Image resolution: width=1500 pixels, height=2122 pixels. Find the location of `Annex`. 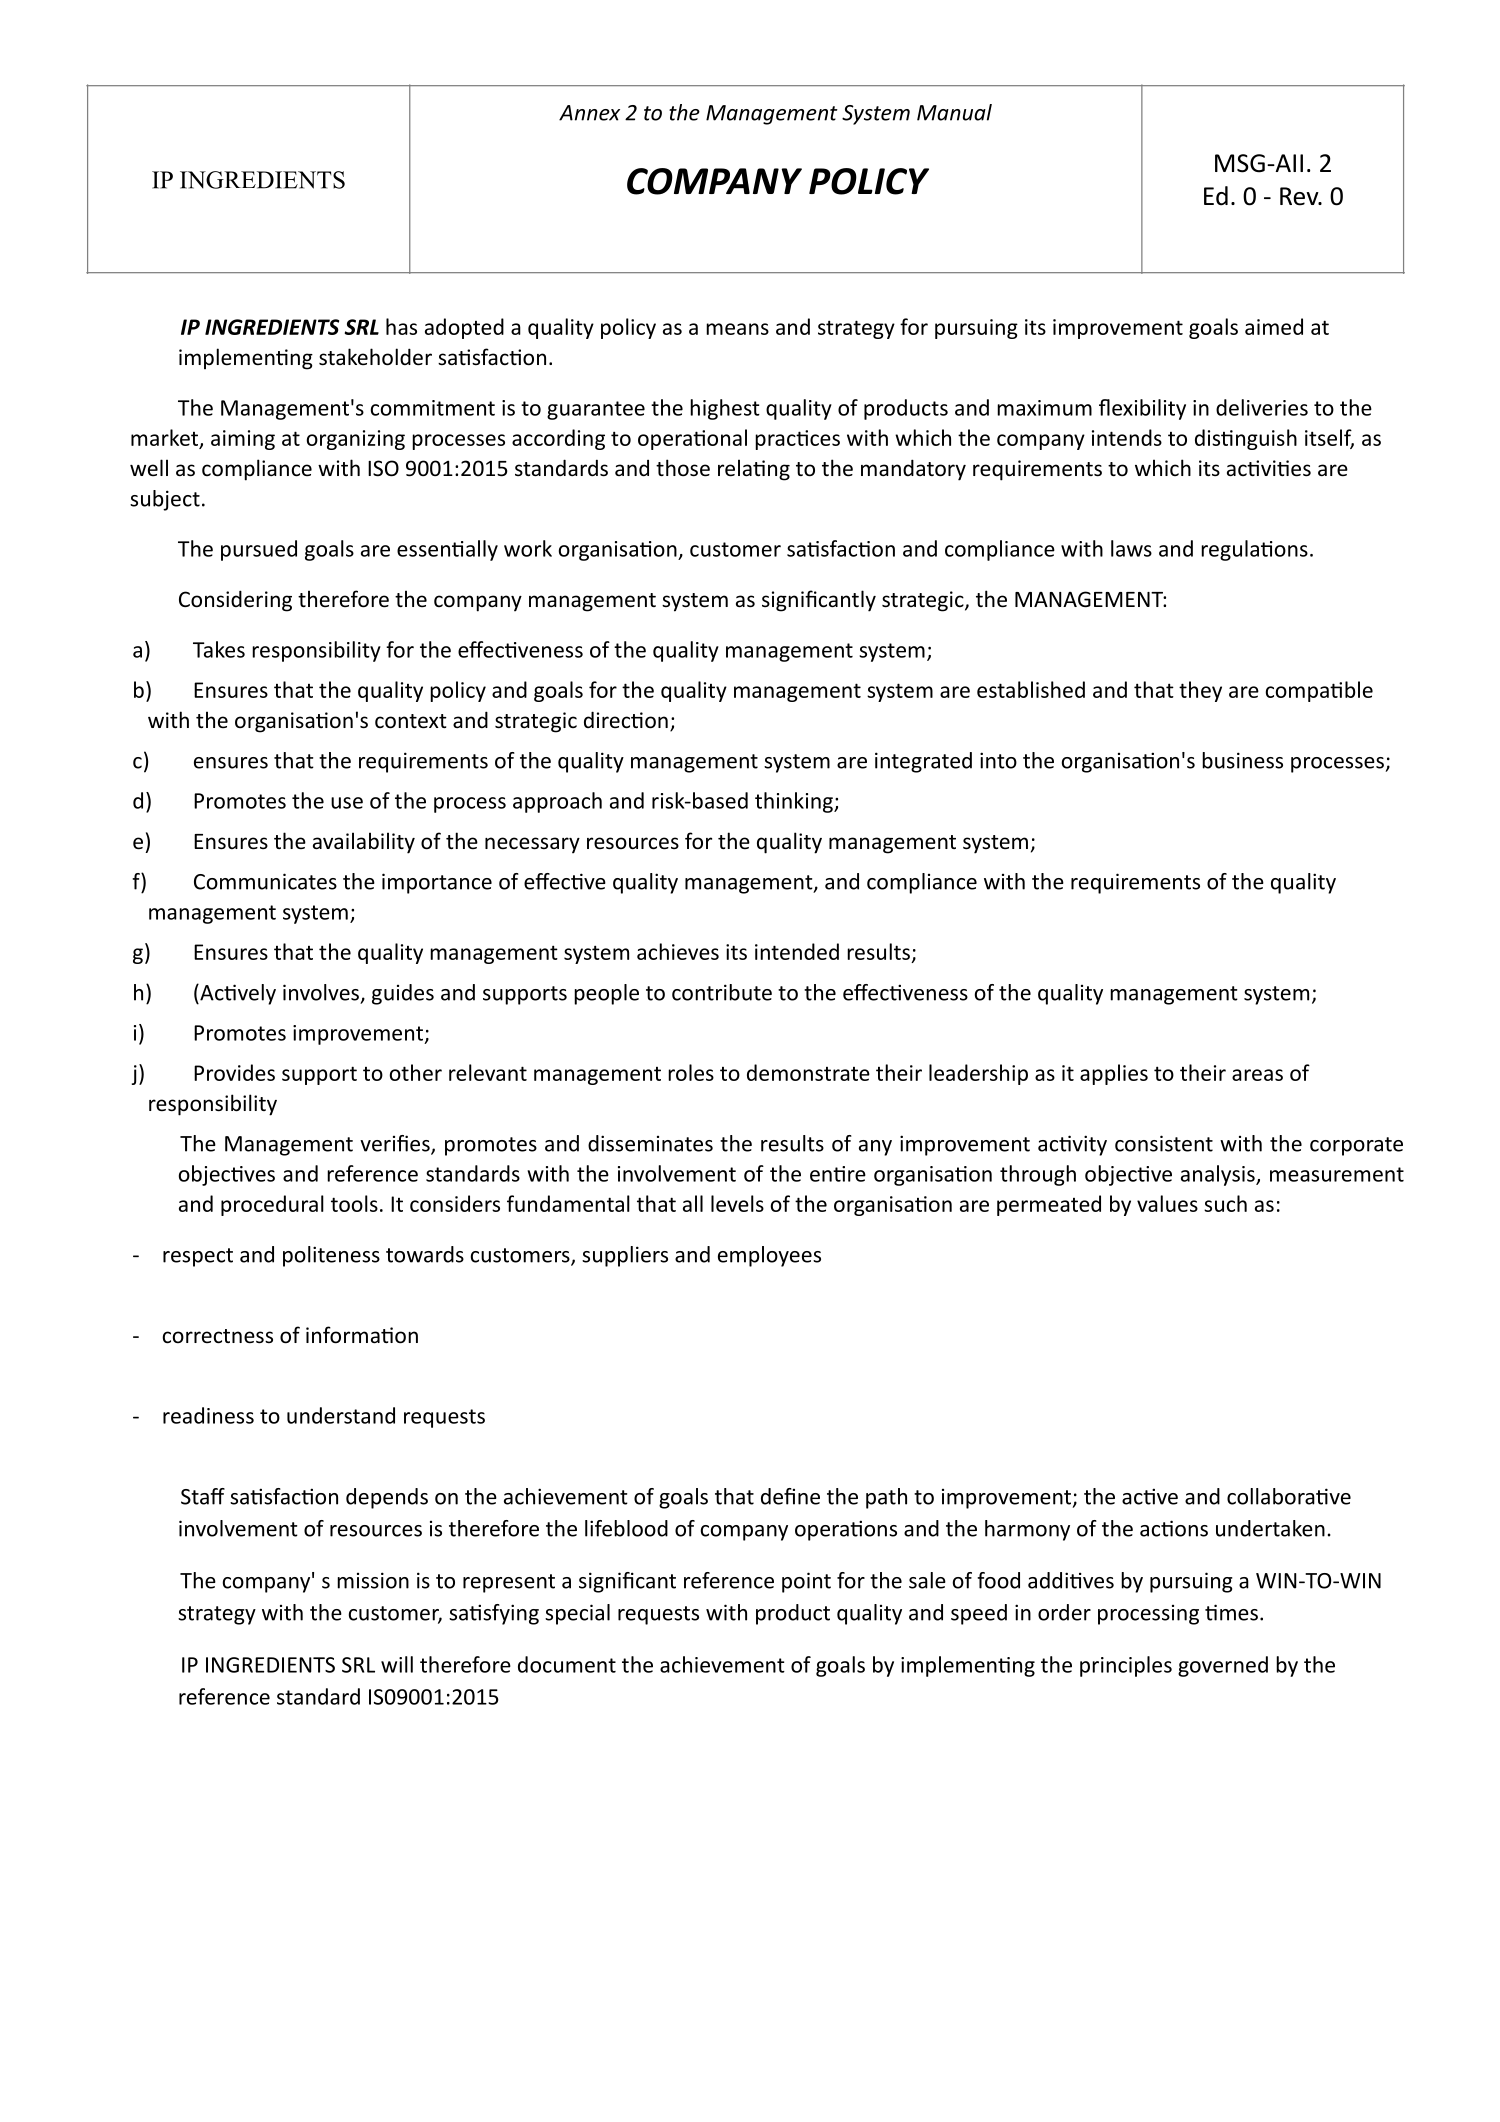

Annex is located at coordinates (589, 113).
